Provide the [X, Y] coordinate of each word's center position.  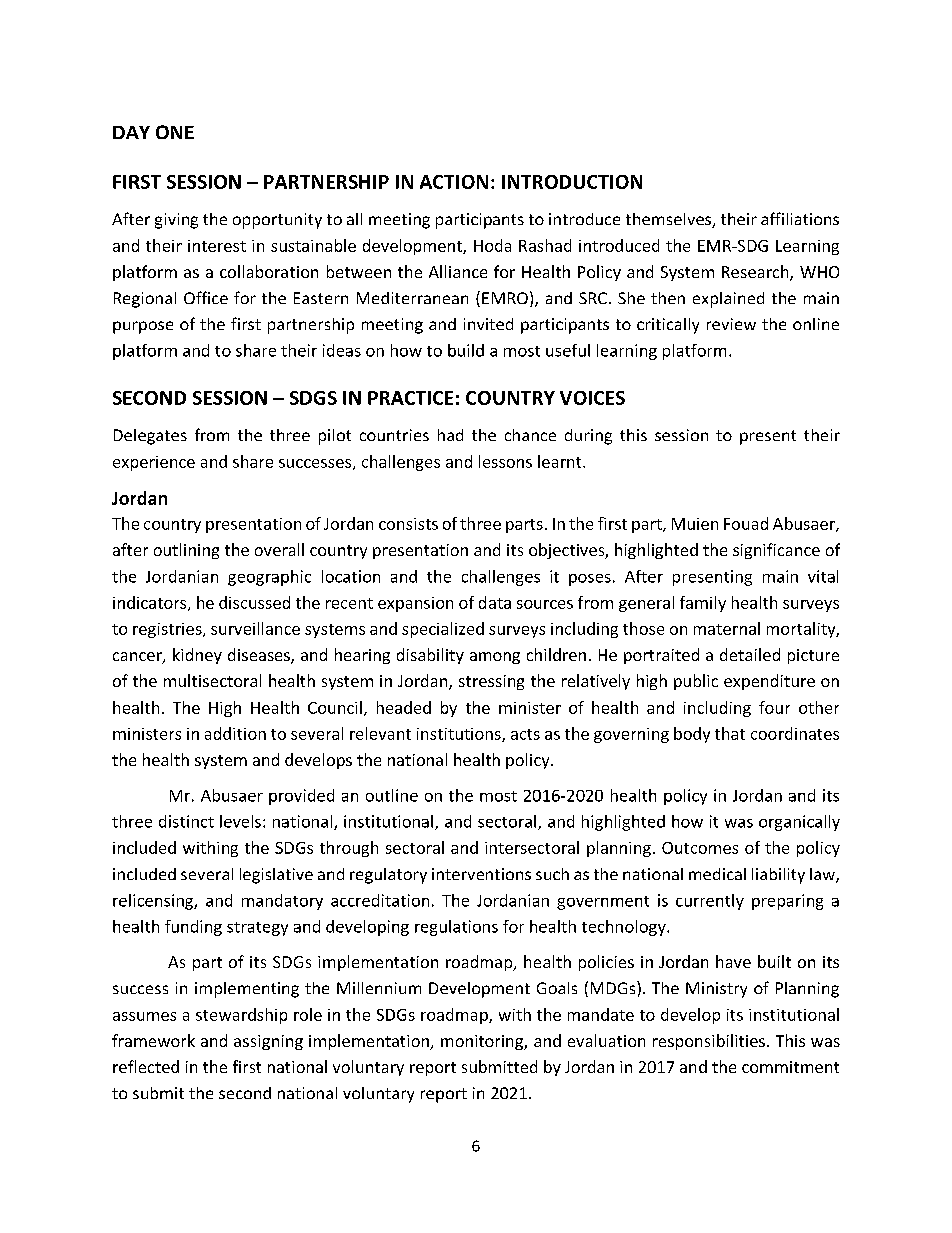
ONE [175, 132]
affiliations [800, 218]
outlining [186, 551]
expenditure [769, 682]
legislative [276, 876]
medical [717, 874]
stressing [491, 682]
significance [776, 551]
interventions [481, 874]
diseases [260, 656]
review [731, 324]
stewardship [241, 1016]
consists [408, 524]
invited [488, 324]
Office [206, 297]
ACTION [454, 182]
